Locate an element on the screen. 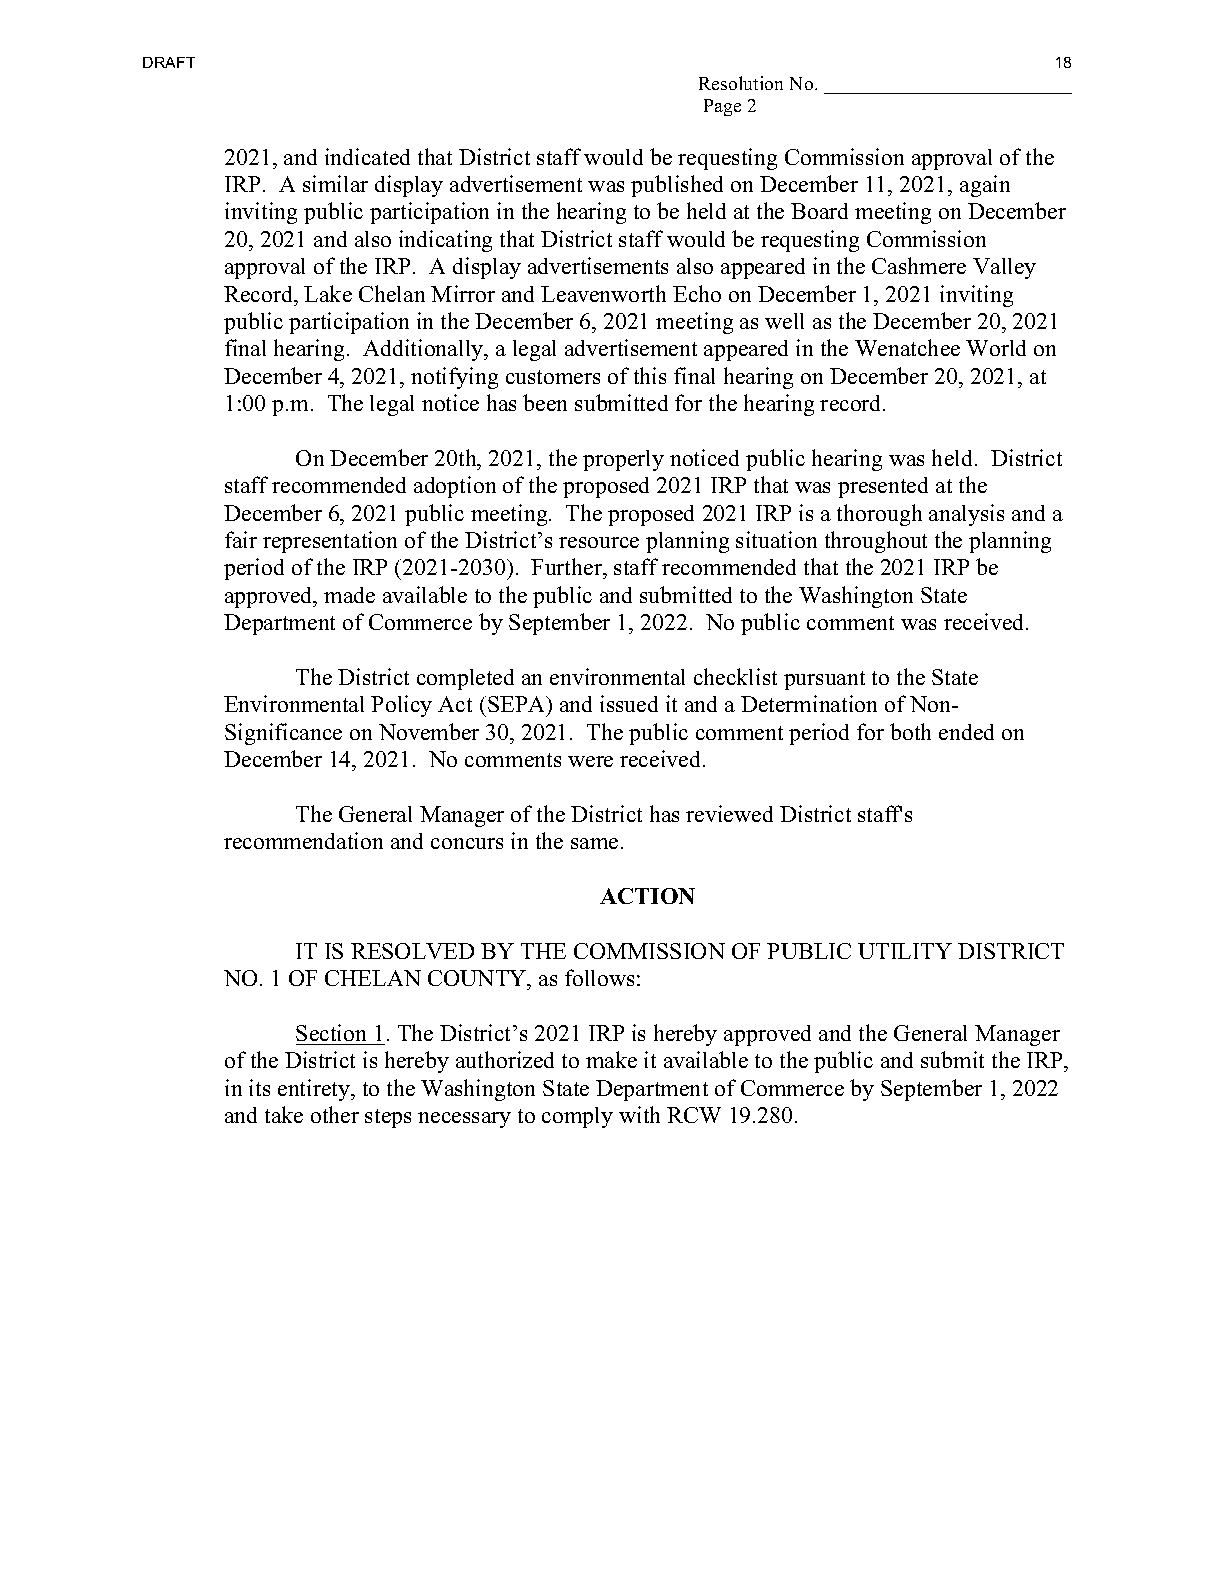 The height and width of the screenshot is (1572, 1215). Lake is located at coordinates (328, 293).
